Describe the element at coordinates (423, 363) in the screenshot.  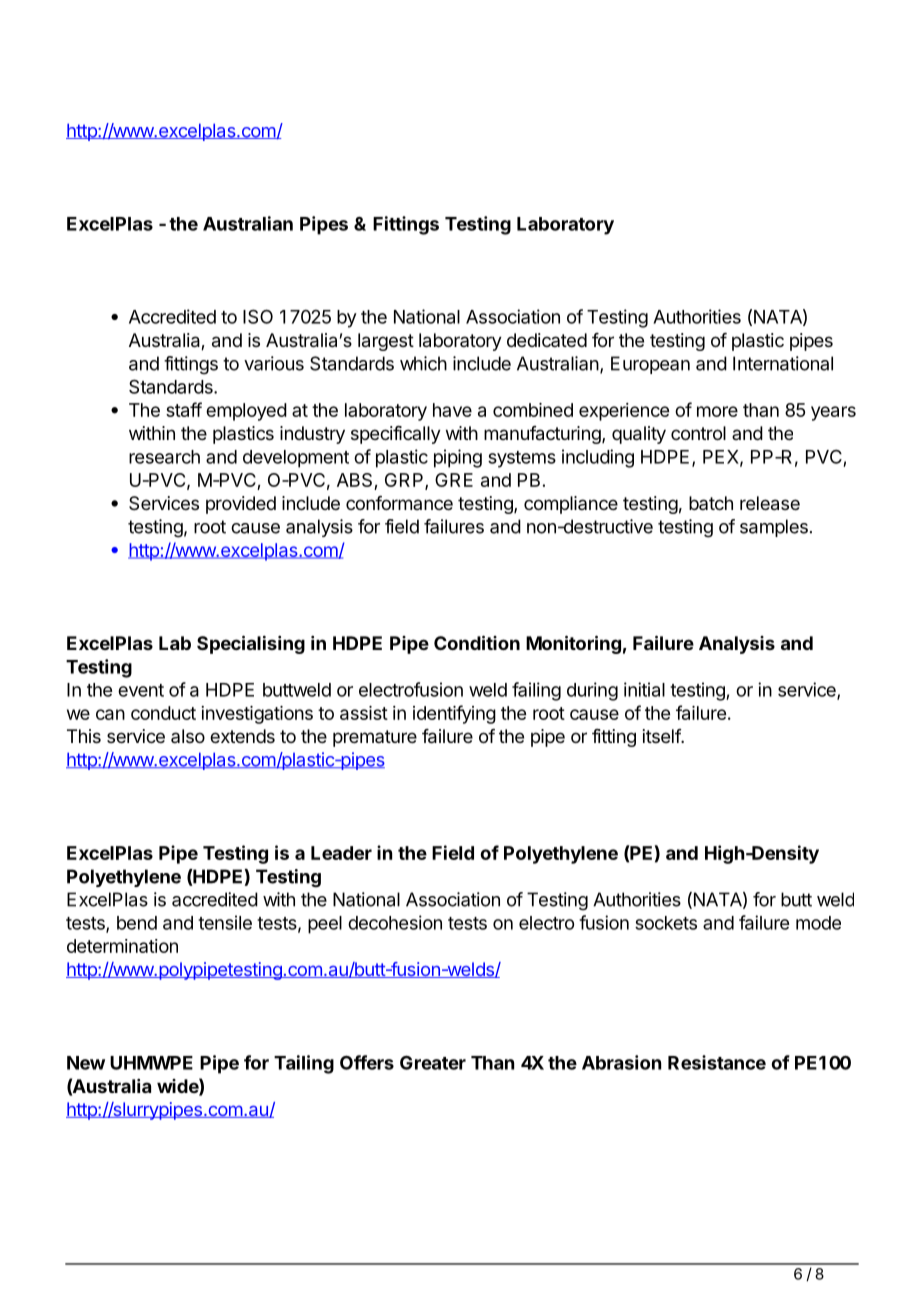
I see `which` at that location.
